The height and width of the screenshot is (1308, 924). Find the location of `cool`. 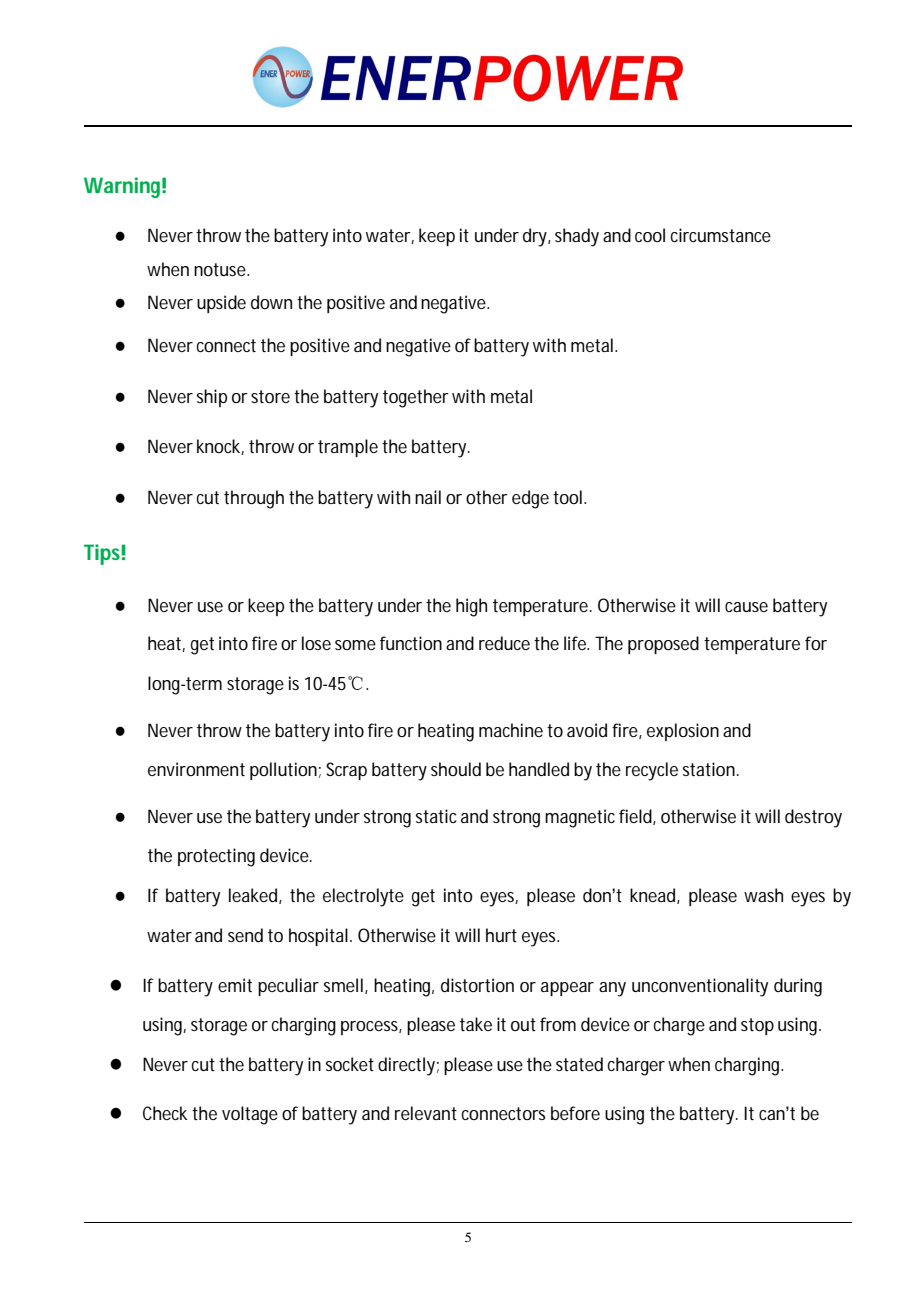

cool is located at coordinates (650, 235).
